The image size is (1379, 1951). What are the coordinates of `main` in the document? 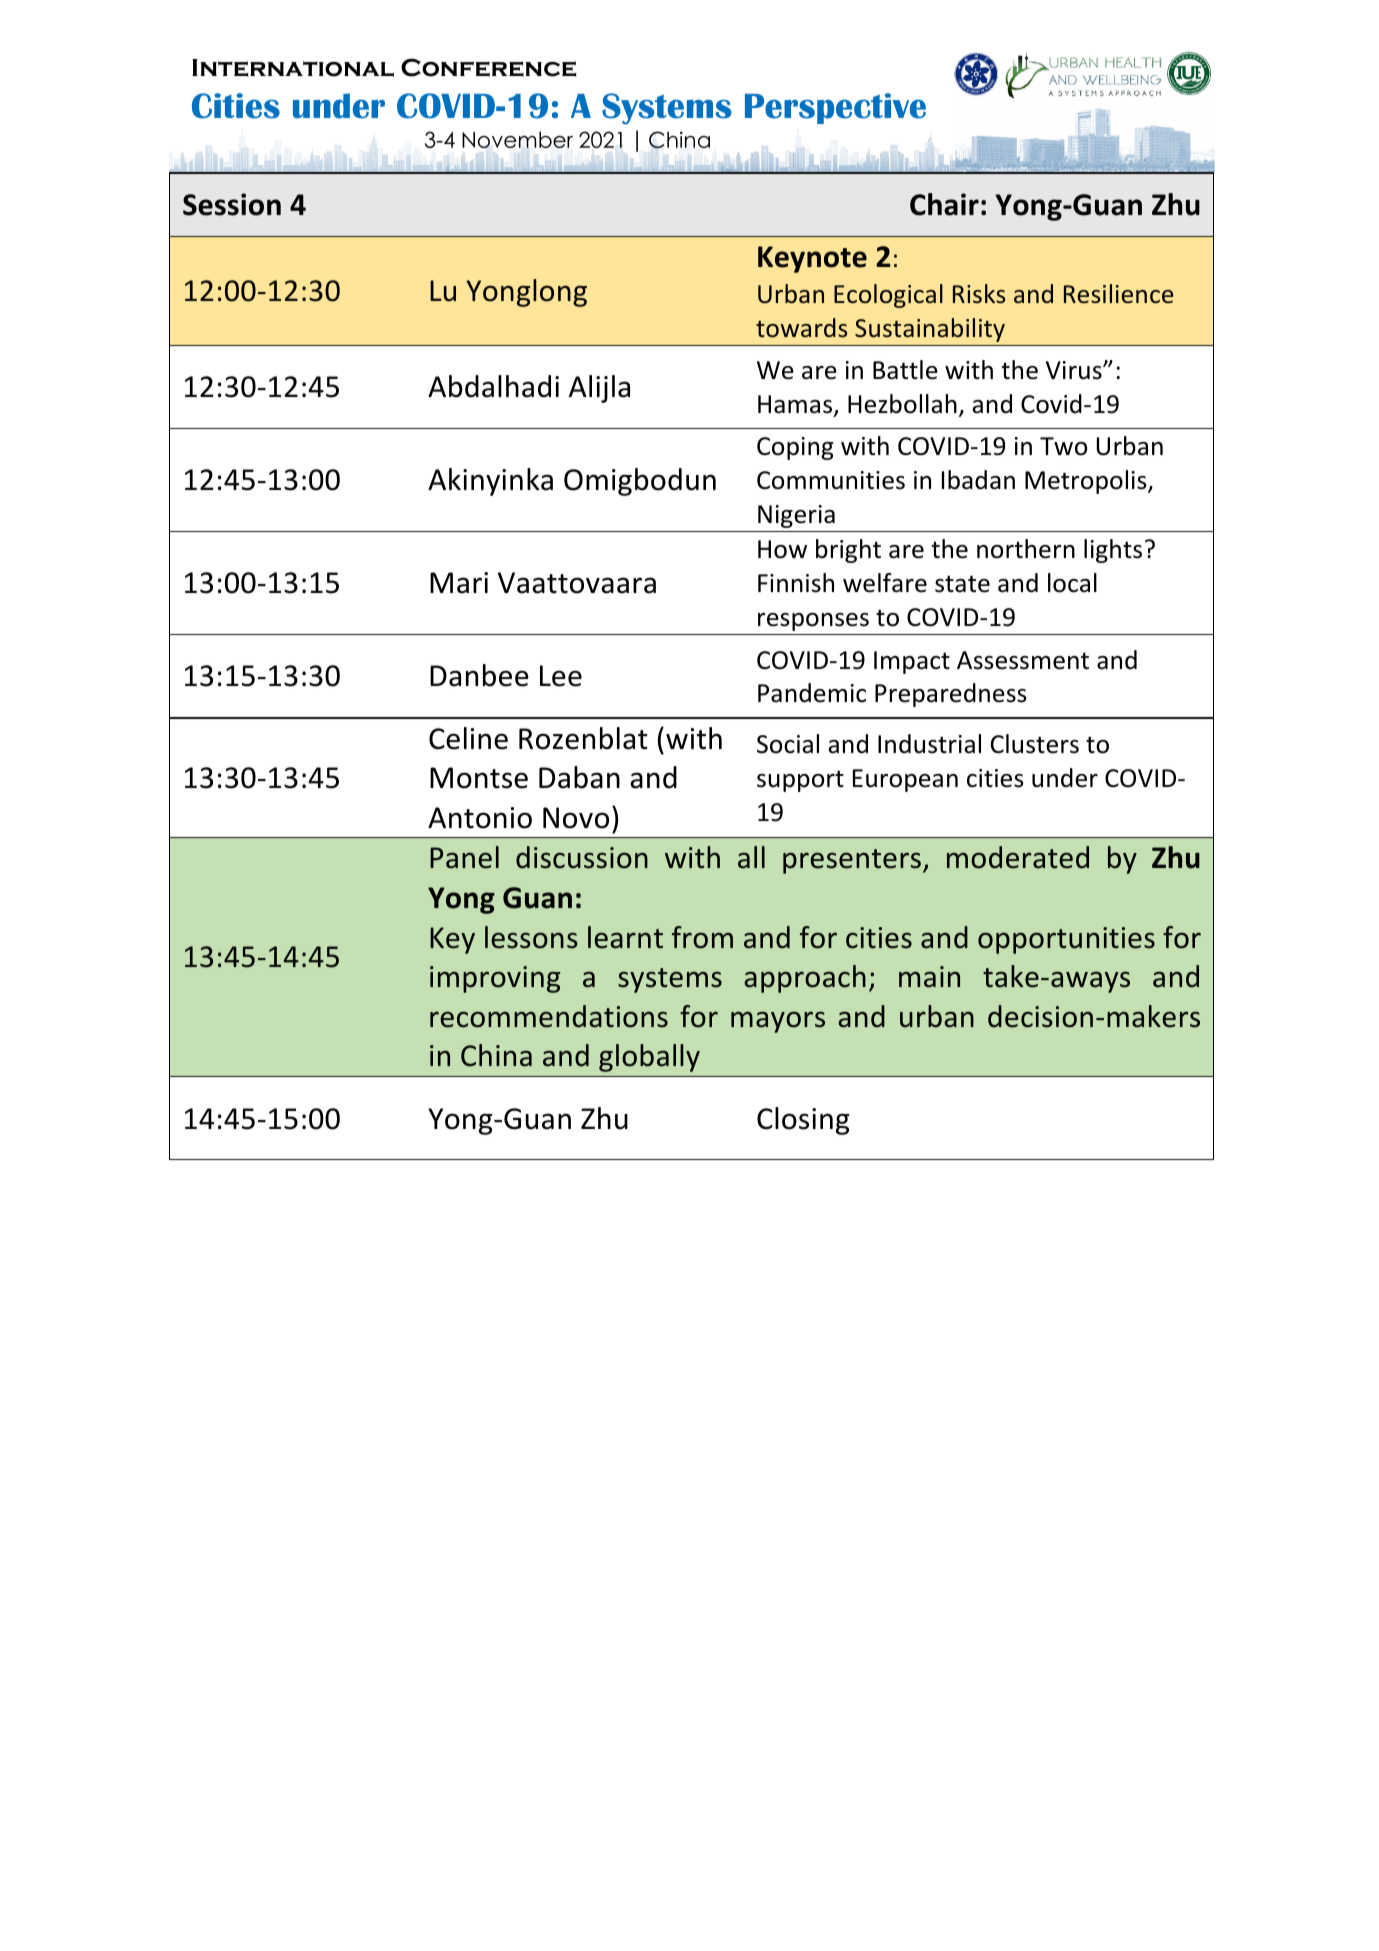 It's located at (929, 977).
